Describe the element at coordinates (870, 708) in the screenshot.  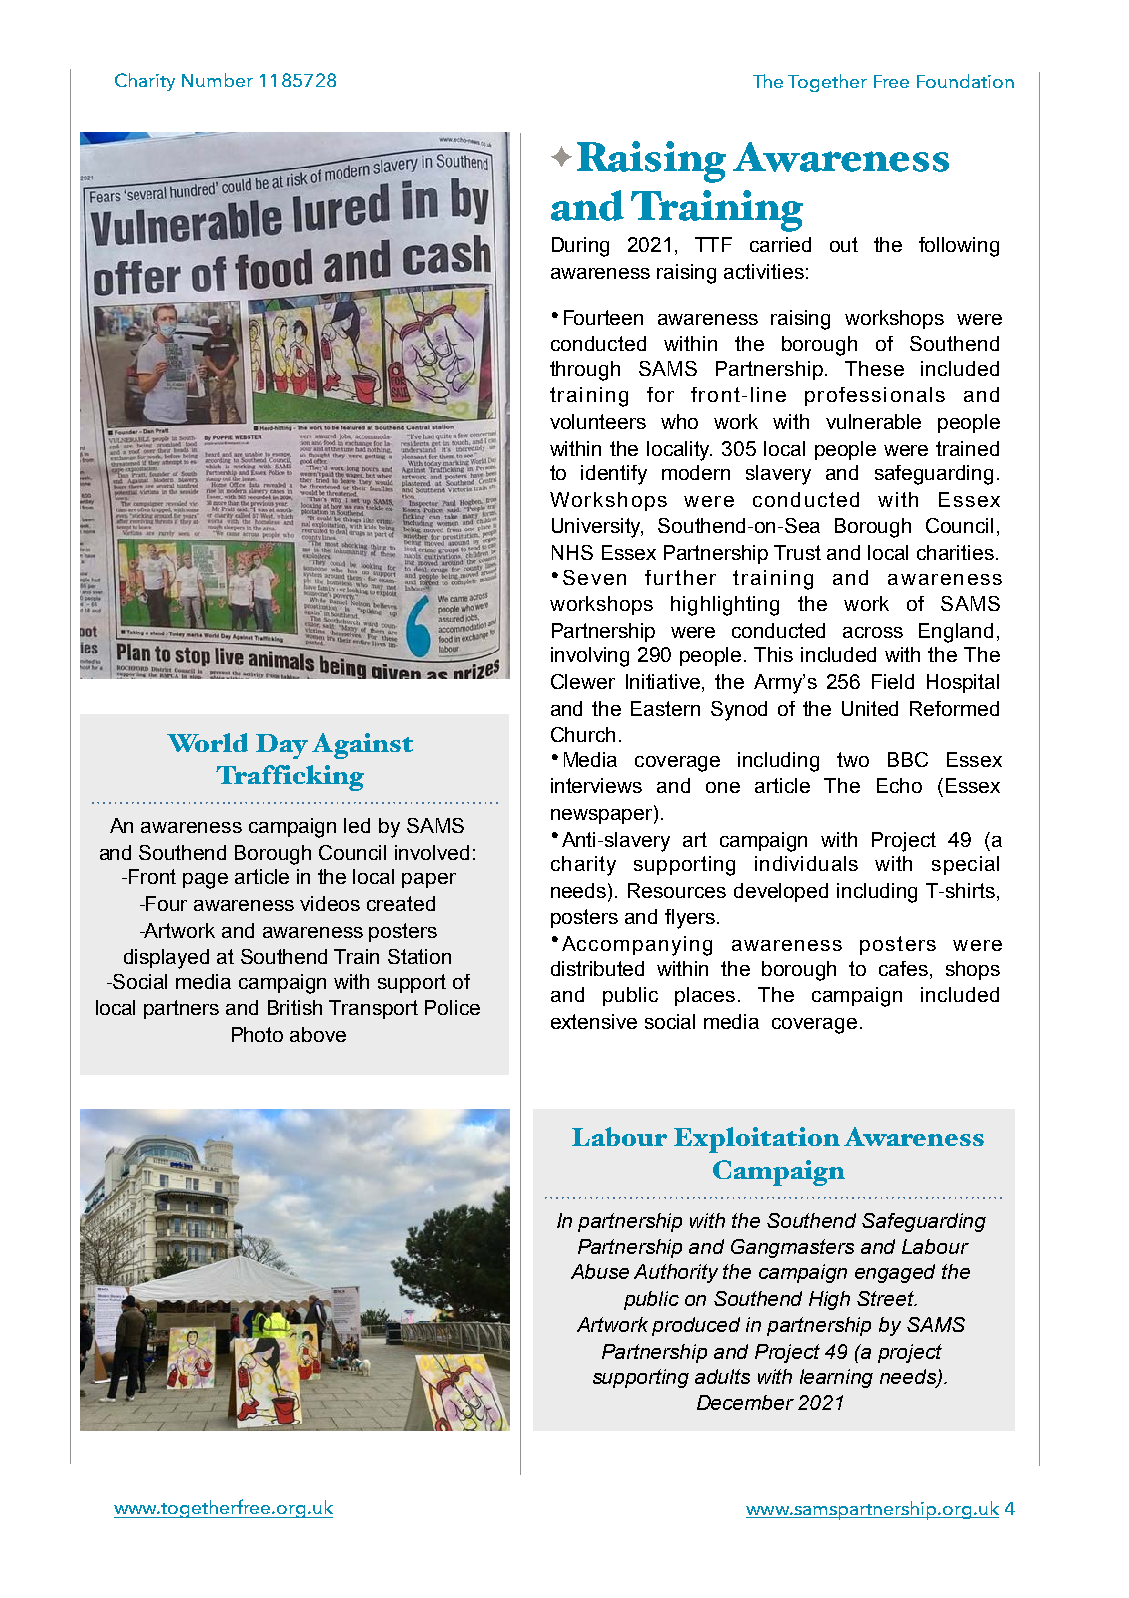
I see `United` at that location.
